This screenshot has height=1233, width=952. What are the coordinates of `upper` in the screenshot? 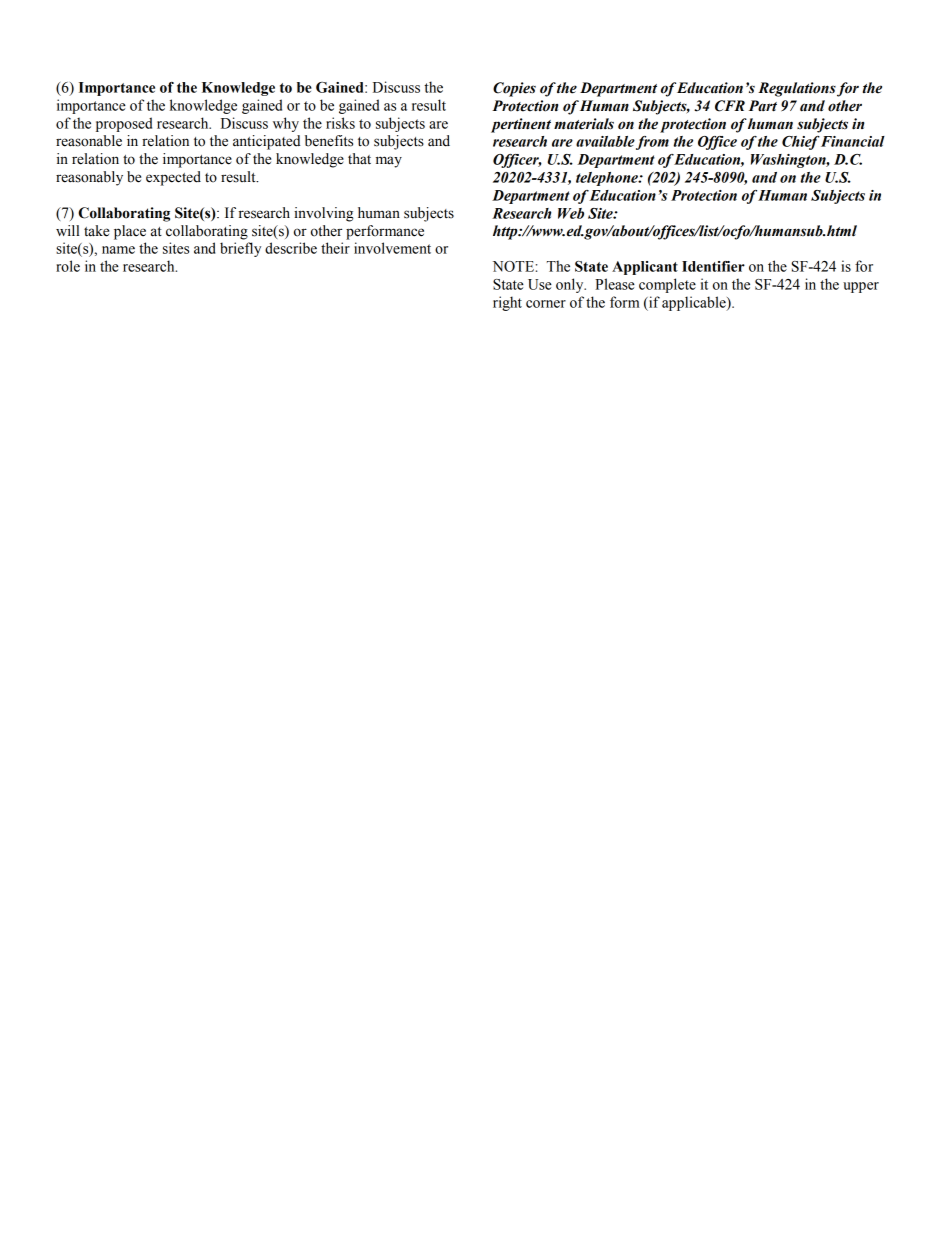 It's located at (861, 287).
